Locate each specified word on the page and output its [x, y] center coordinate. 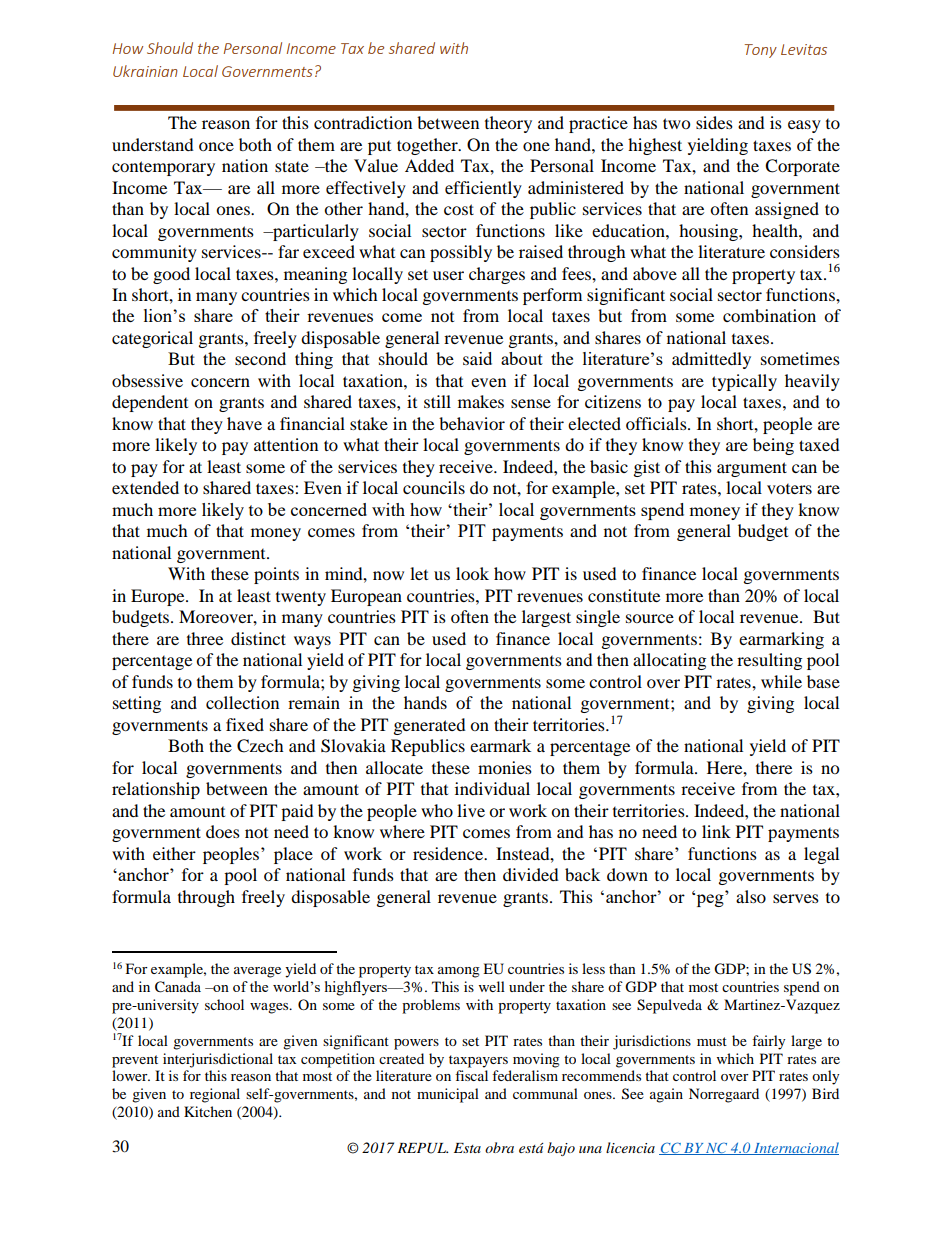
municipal [448, 1095]
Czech [260, 746]
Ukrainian [145, 71]
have [244, 423]
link [716, 831]
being [773, 446]
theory [508, 124]
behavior [472, 423]
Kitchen [208, 1111]
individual [492, 788]
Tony [761, 51]
